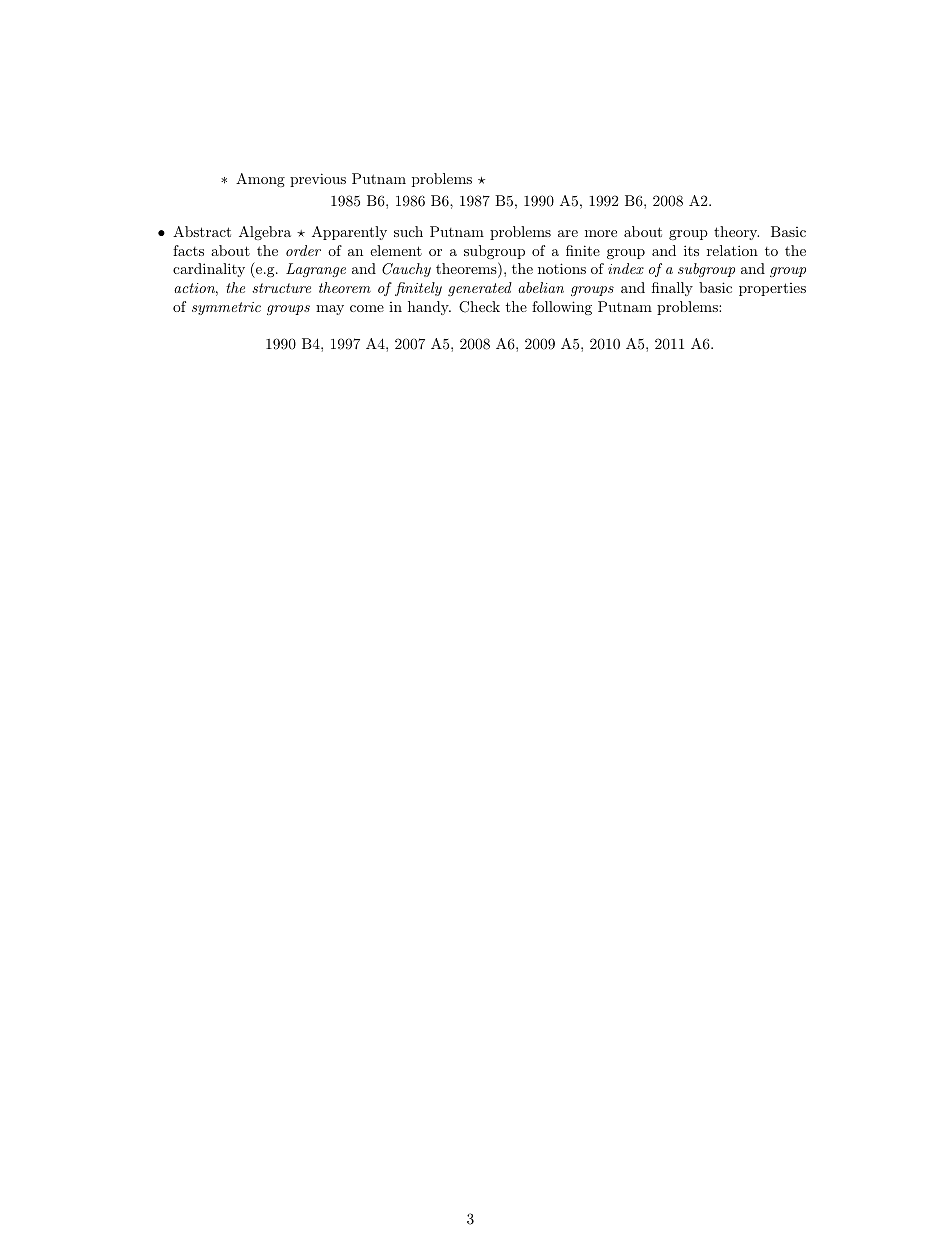  I want to click on Check, so click(479, 307).
